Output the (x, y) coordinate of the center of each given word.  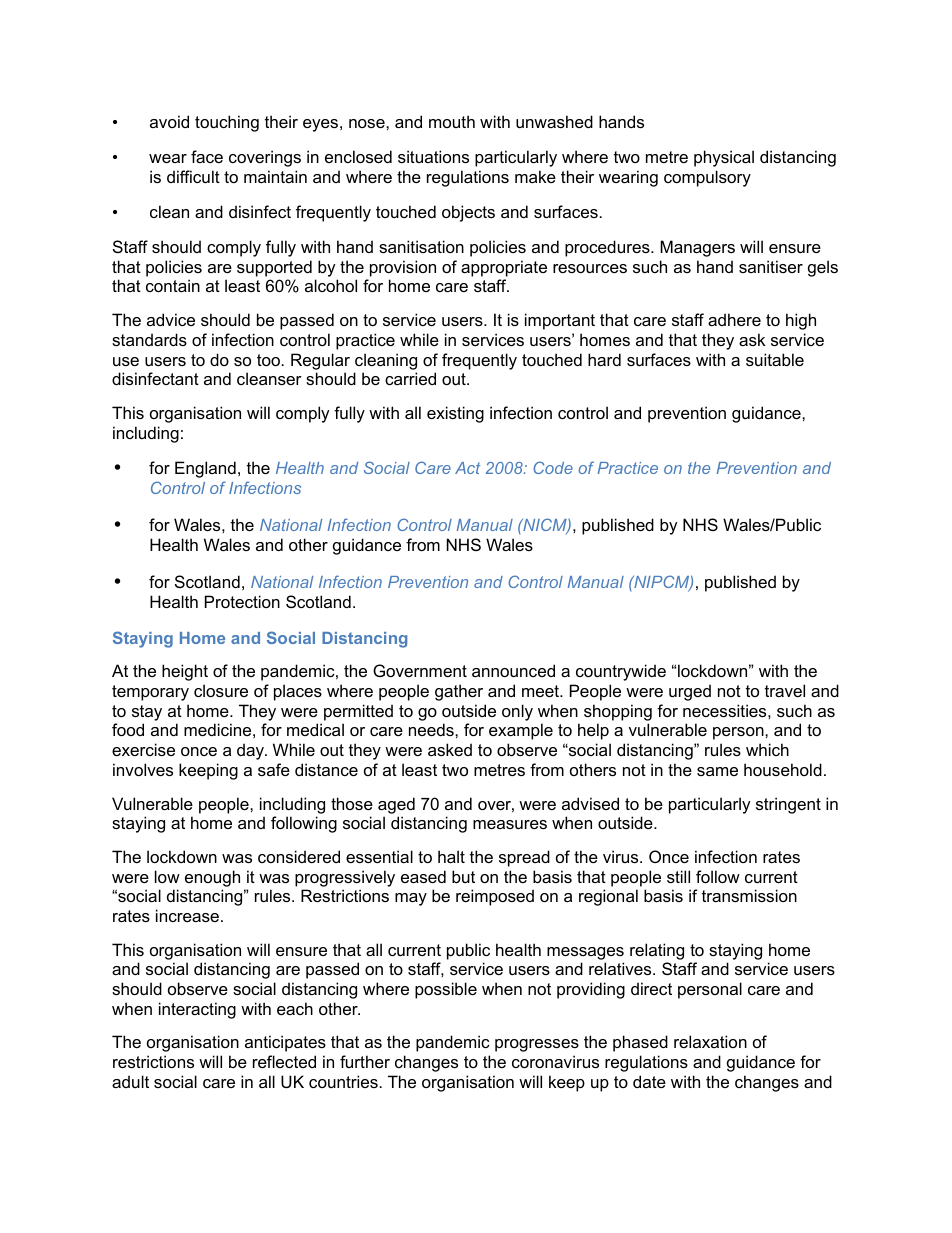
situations (433, 156)
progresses (537, 1045)
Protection (242, 601)
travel (785, 690)
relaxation (710, 1041)
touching (227, 123)
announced (513, 670)
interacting (197, 1010)
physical (724, 158)
